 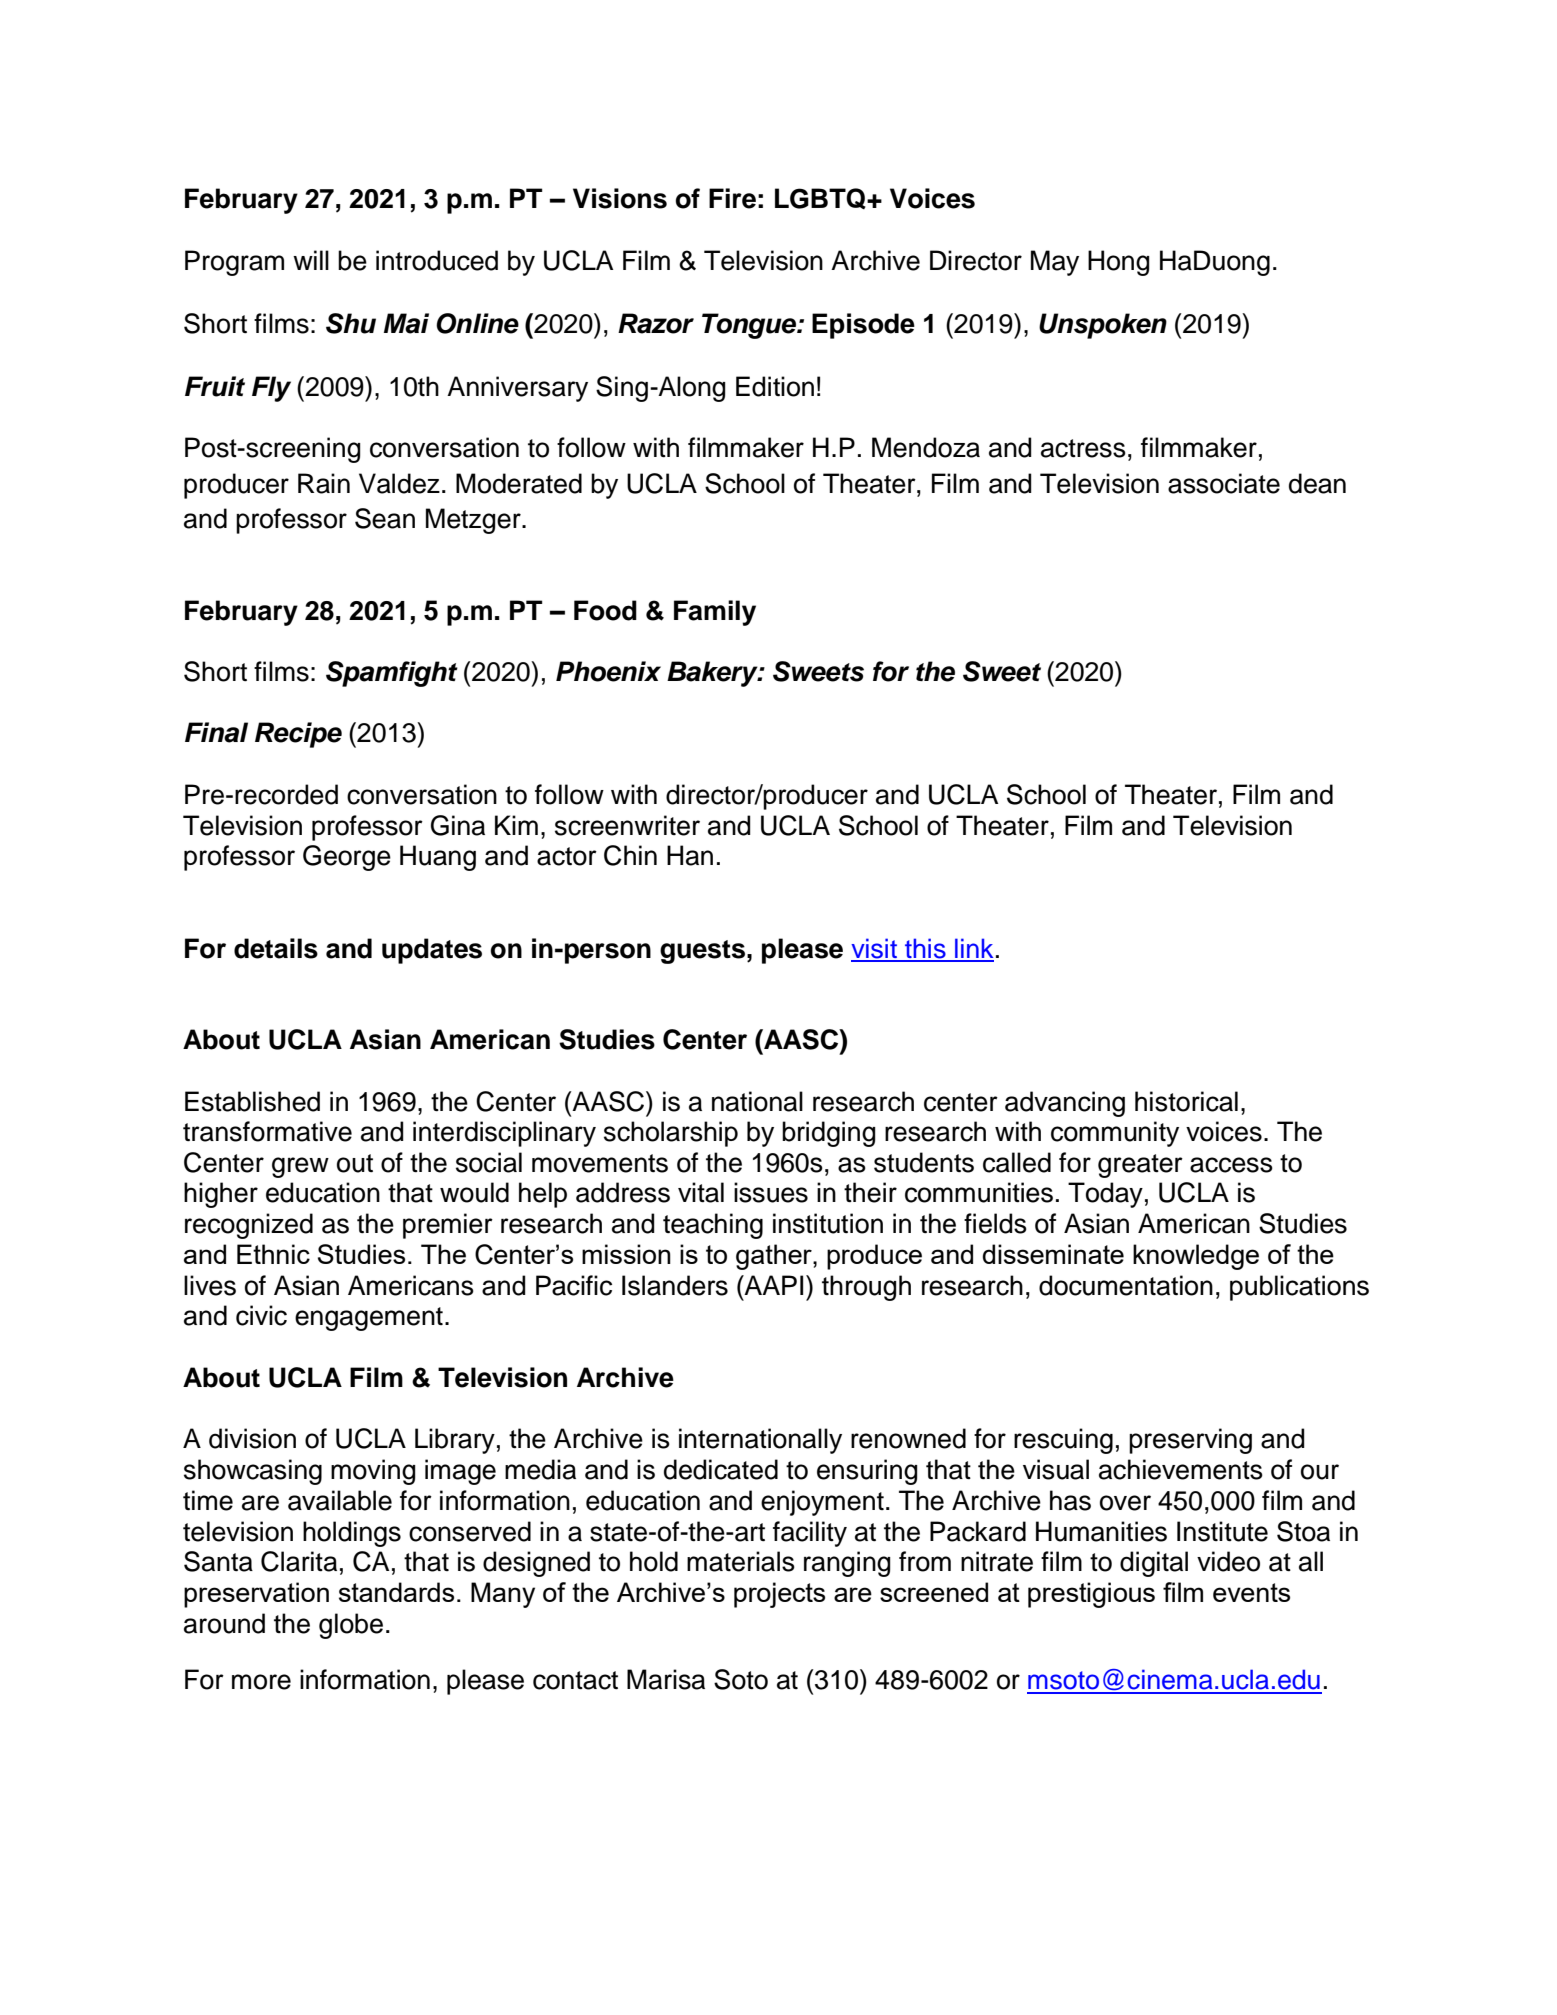 I want to click on will, so click(x=311, y=260).
